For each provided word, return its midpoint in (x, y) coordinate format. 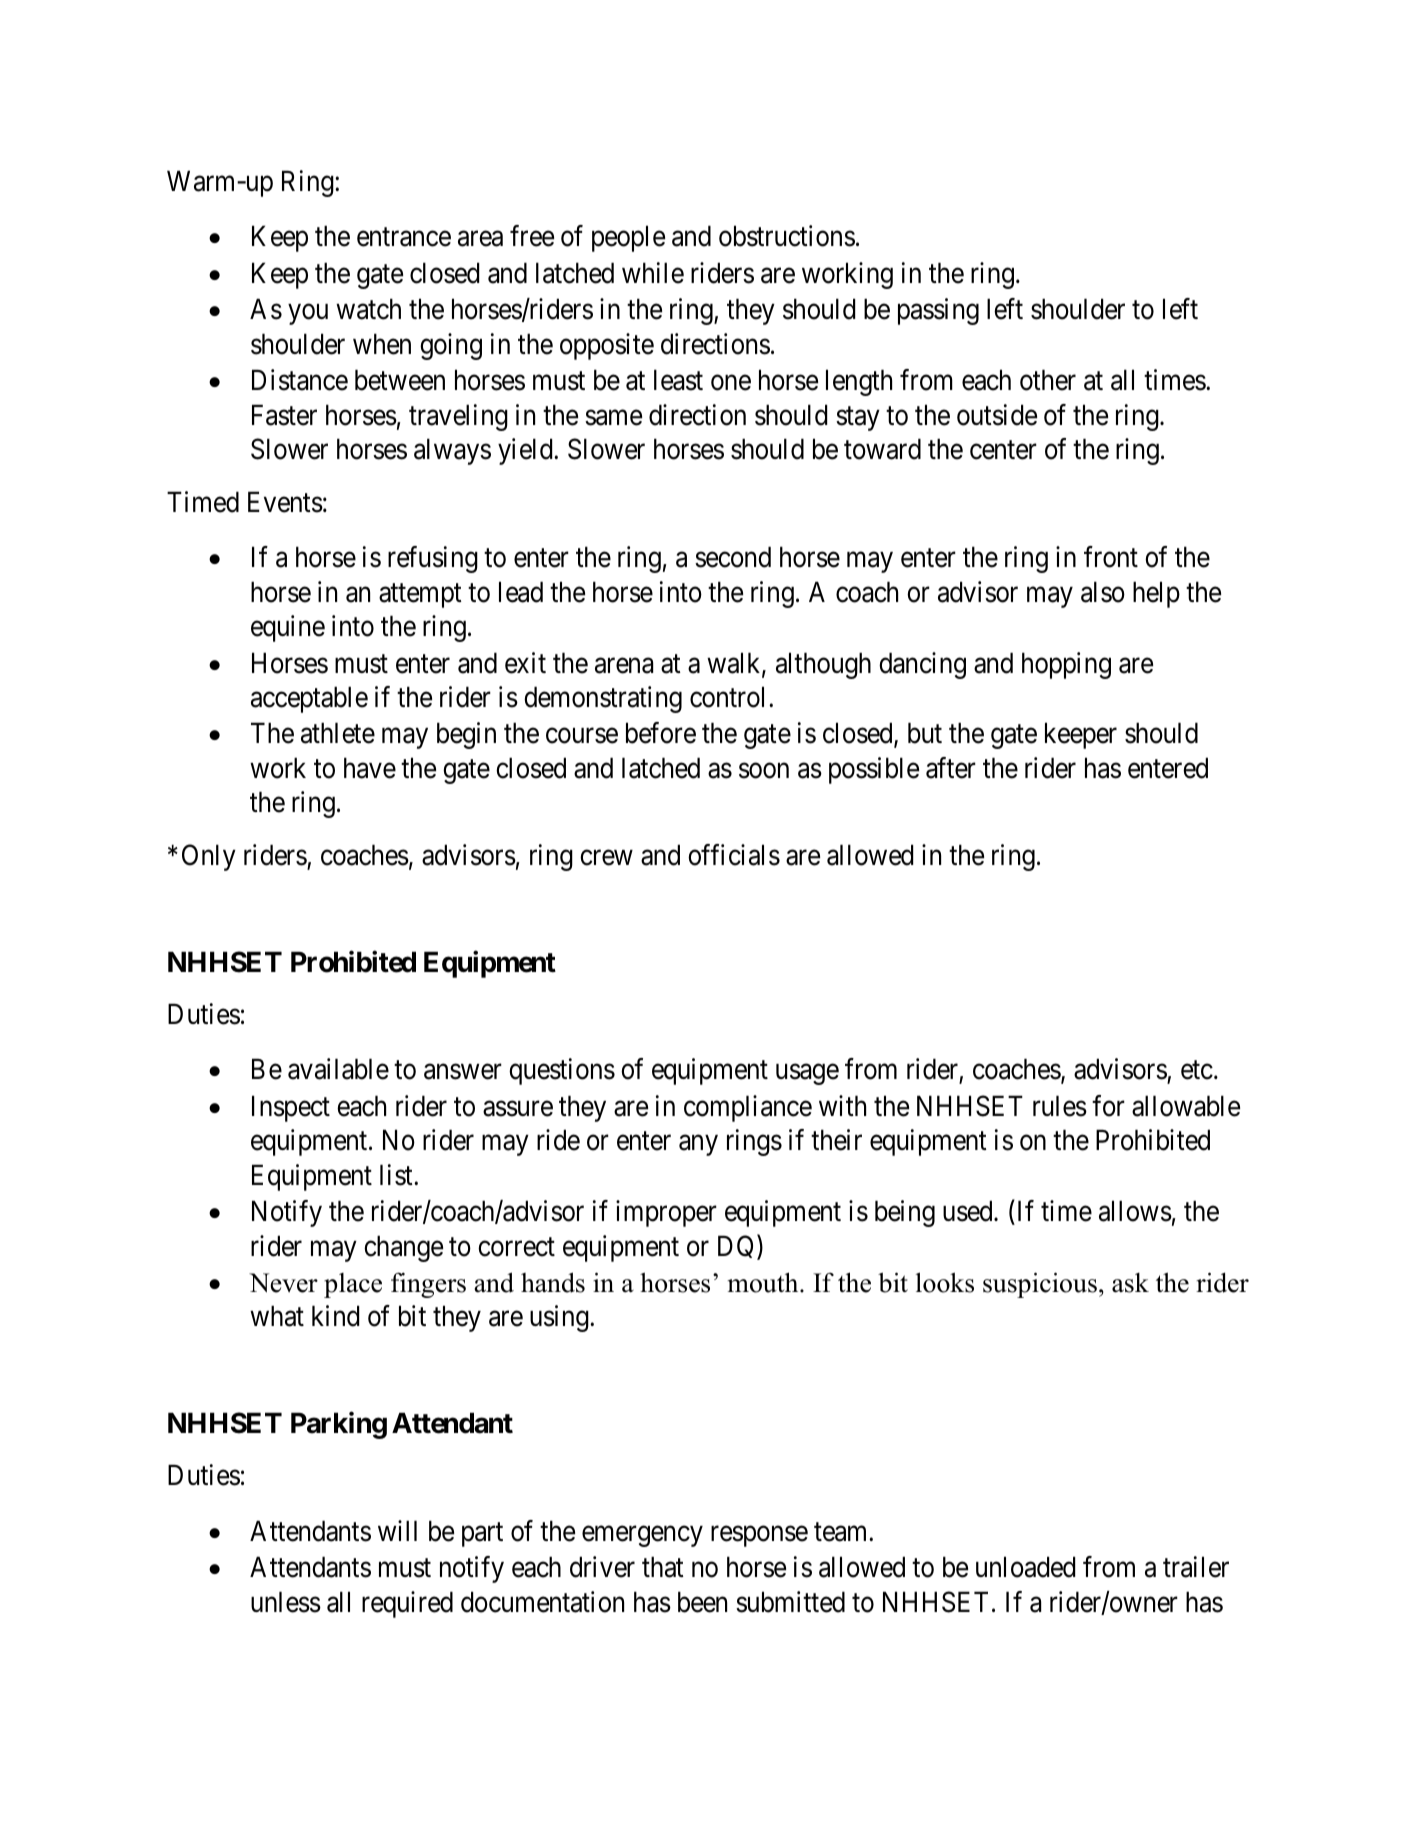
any (698, 1146)
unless (286, 1602)
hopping (1066, 665)
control (730, 697)
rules (1060, 1106)
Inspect (291, 1108)
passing (938, 311)
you (308, 314)
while (653, 273)
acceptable (309, 699)
